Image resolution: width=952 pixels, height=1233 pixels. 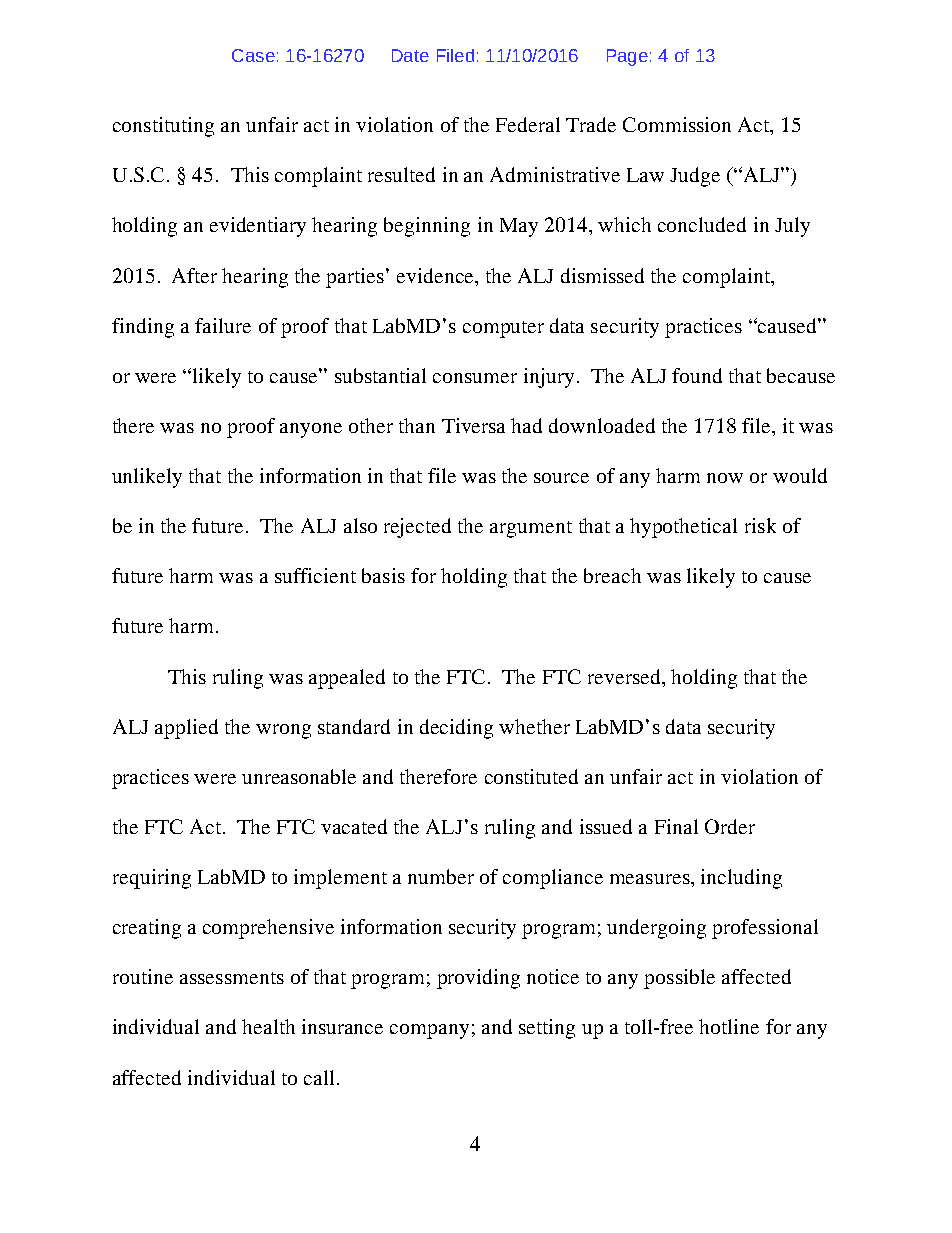 What do you see at coordinates (625, 676) in the screenshot?
I see `reversed` at bounding box center [625, 676].
